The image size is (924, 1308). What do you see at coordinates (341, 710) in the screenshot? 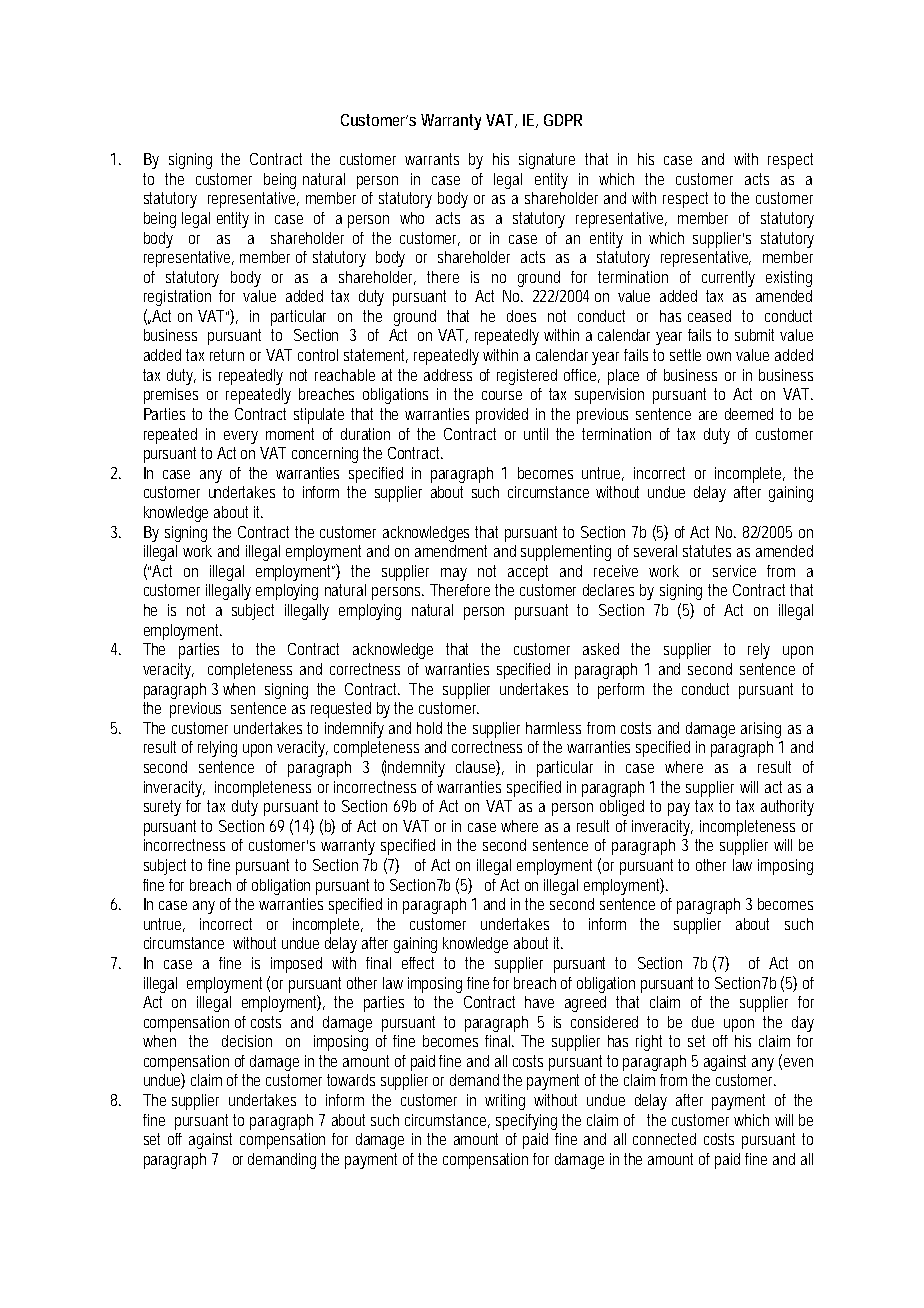
I see `requested` at bounding box center [341, 710].
